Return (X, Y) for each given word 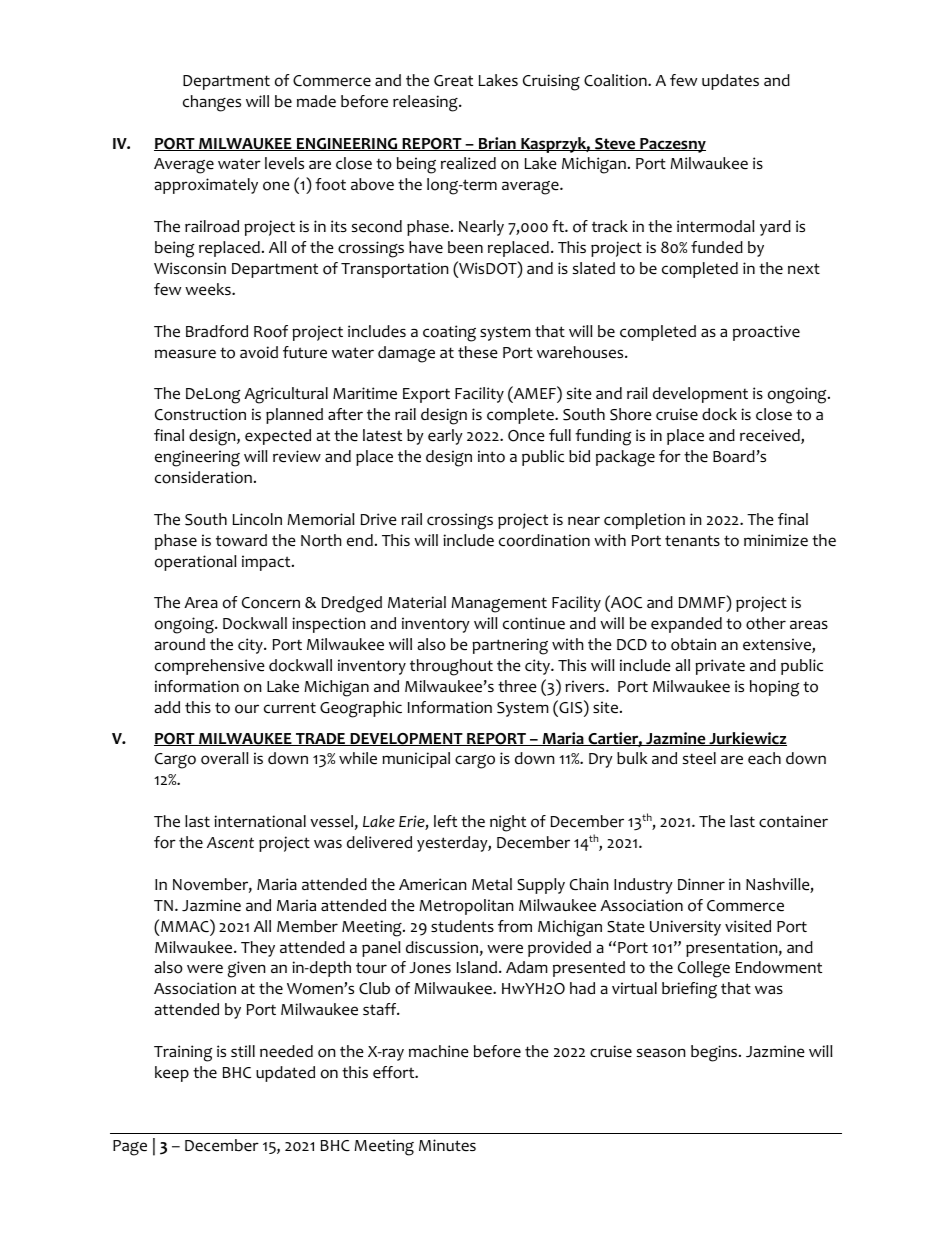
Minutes (447, 1145)
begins (715, 1053)
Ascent (230, 842)
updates (730, 82)
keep (172, 1074)
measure (185, 354)
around (180, 644)
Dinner (701, 884)
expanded (686, 625)
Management (499, 605)
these (478, 352)
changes (212, 103)
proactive (766, 333)
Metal (492, 884)
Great (453, 81)
